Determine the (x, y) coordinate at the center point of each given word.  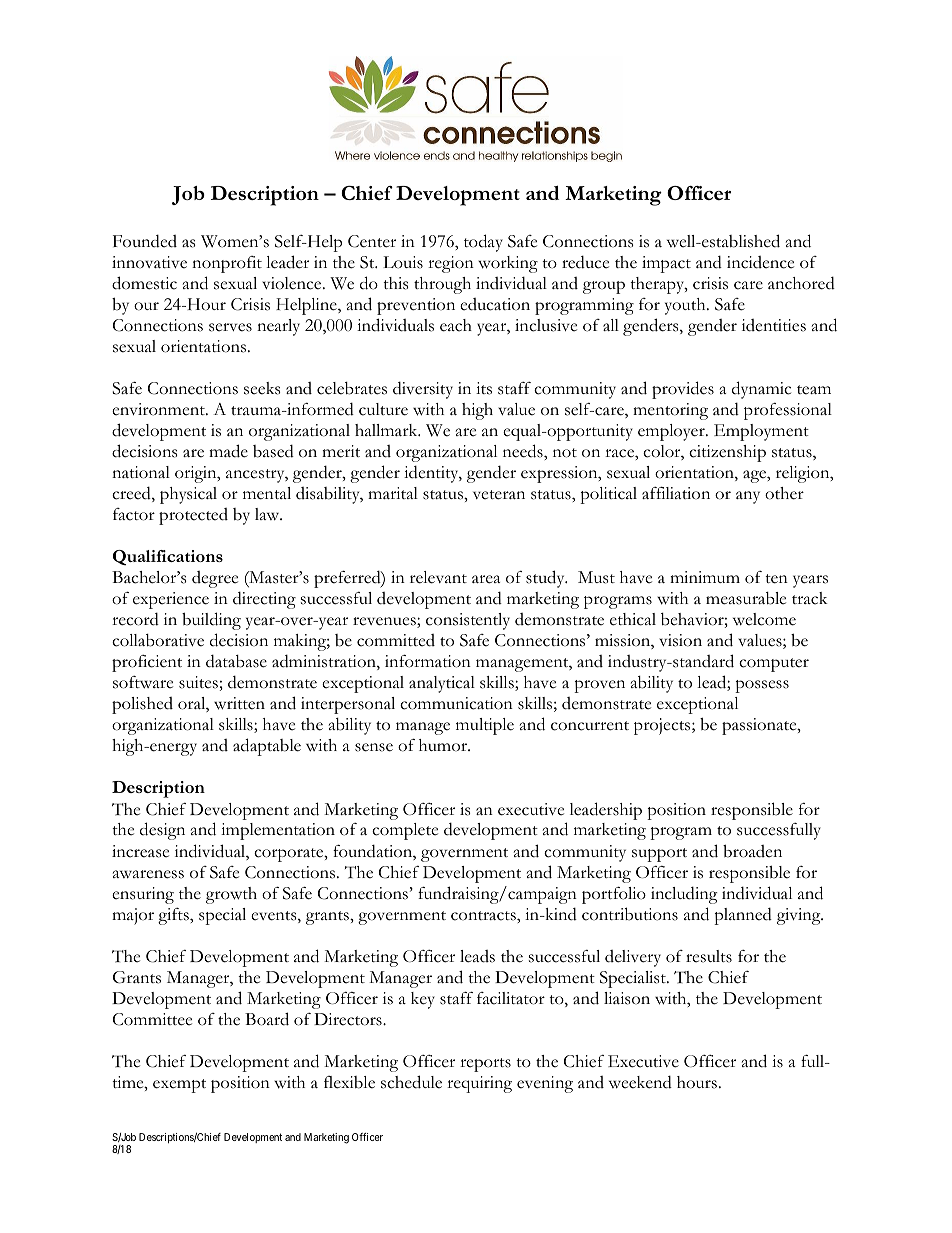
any (748, 497)
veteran (499, 495)
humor (444, 745)
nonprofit (227, 264)
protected (193, 516)
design (162, 831)
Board (267, 1019)
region (451, 264)
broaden (752, 851)
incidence (760, 262)
